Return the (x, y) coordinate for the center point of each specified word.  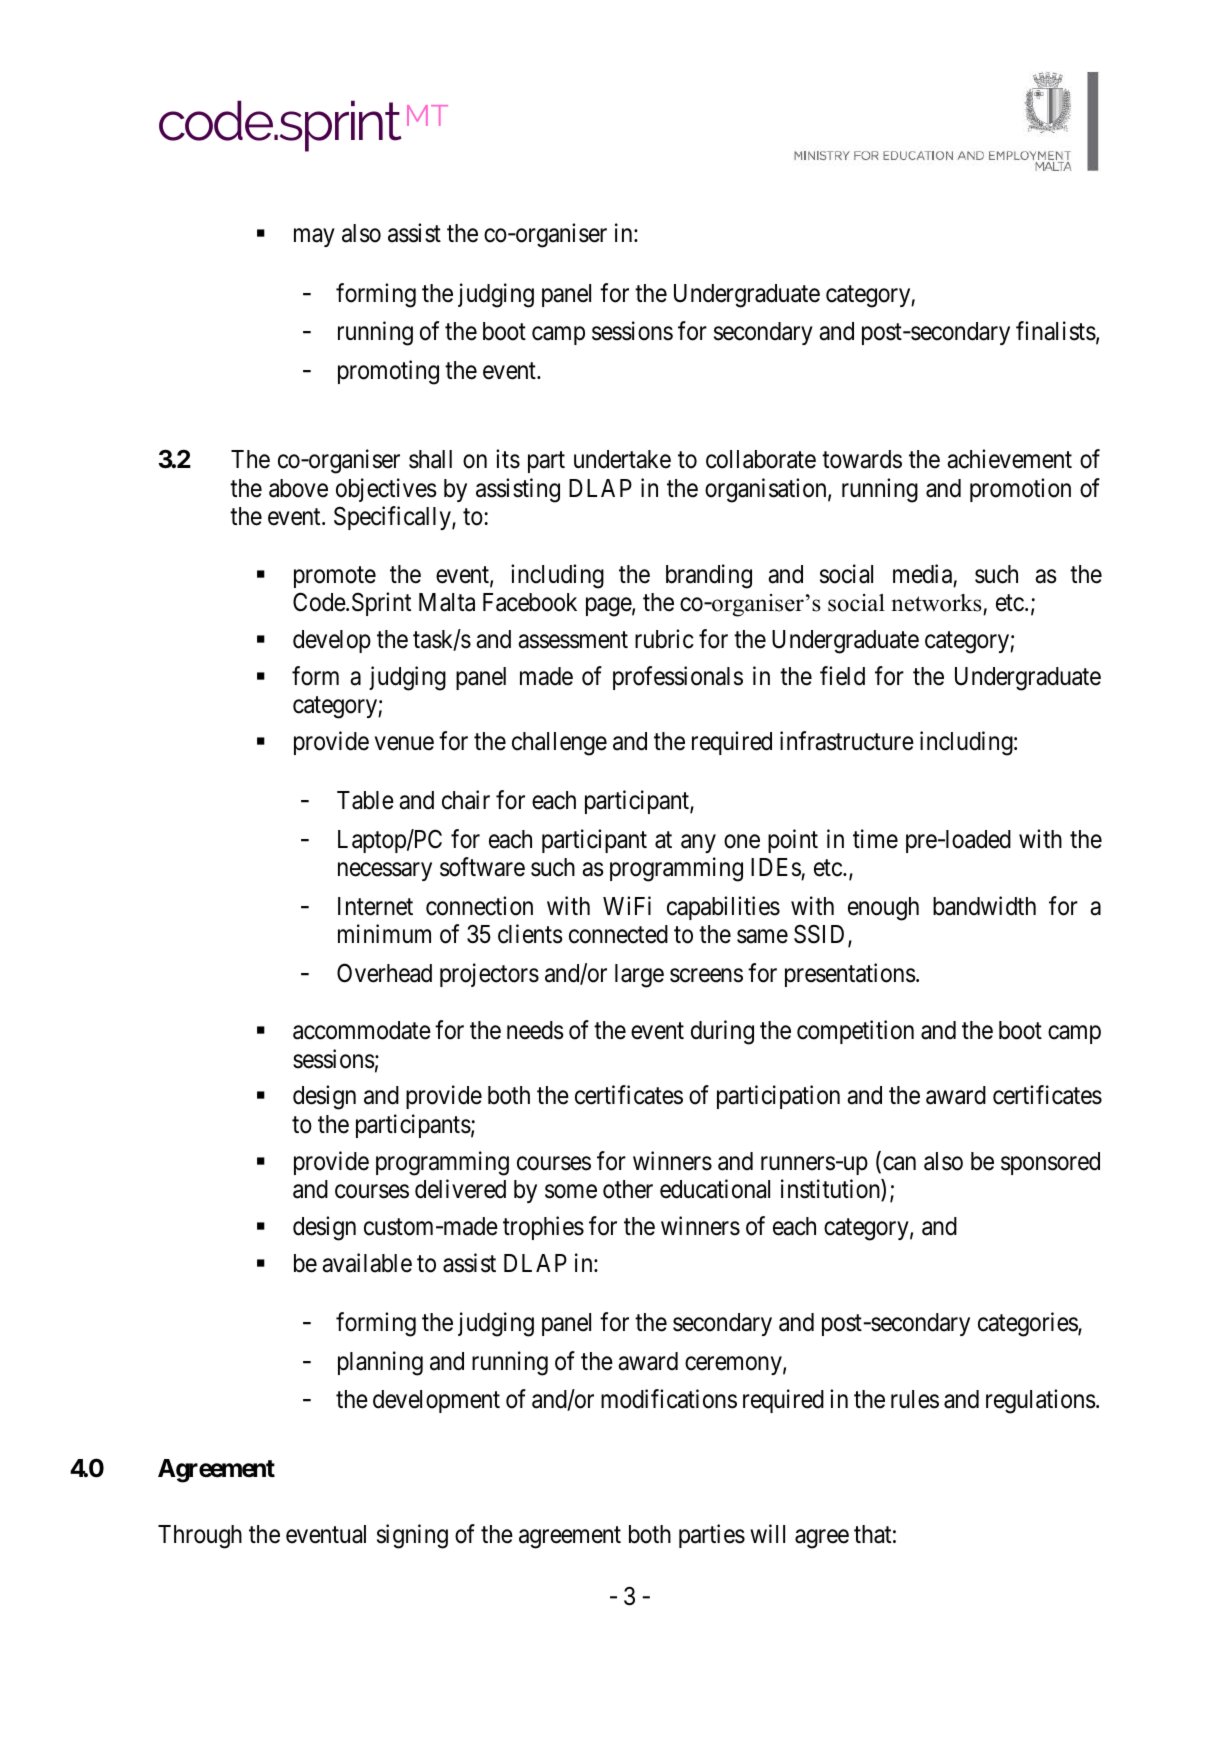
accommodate (362, 1030)
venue (404, 744)
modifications (669, 1399)
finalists (1056, 331)
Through (200, 1537)
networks (938, 604)
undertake (622, 459)
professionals (678, 678)
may (314, 238)
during (722, 1032)
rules (915, 1399)
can (899, 1163)
